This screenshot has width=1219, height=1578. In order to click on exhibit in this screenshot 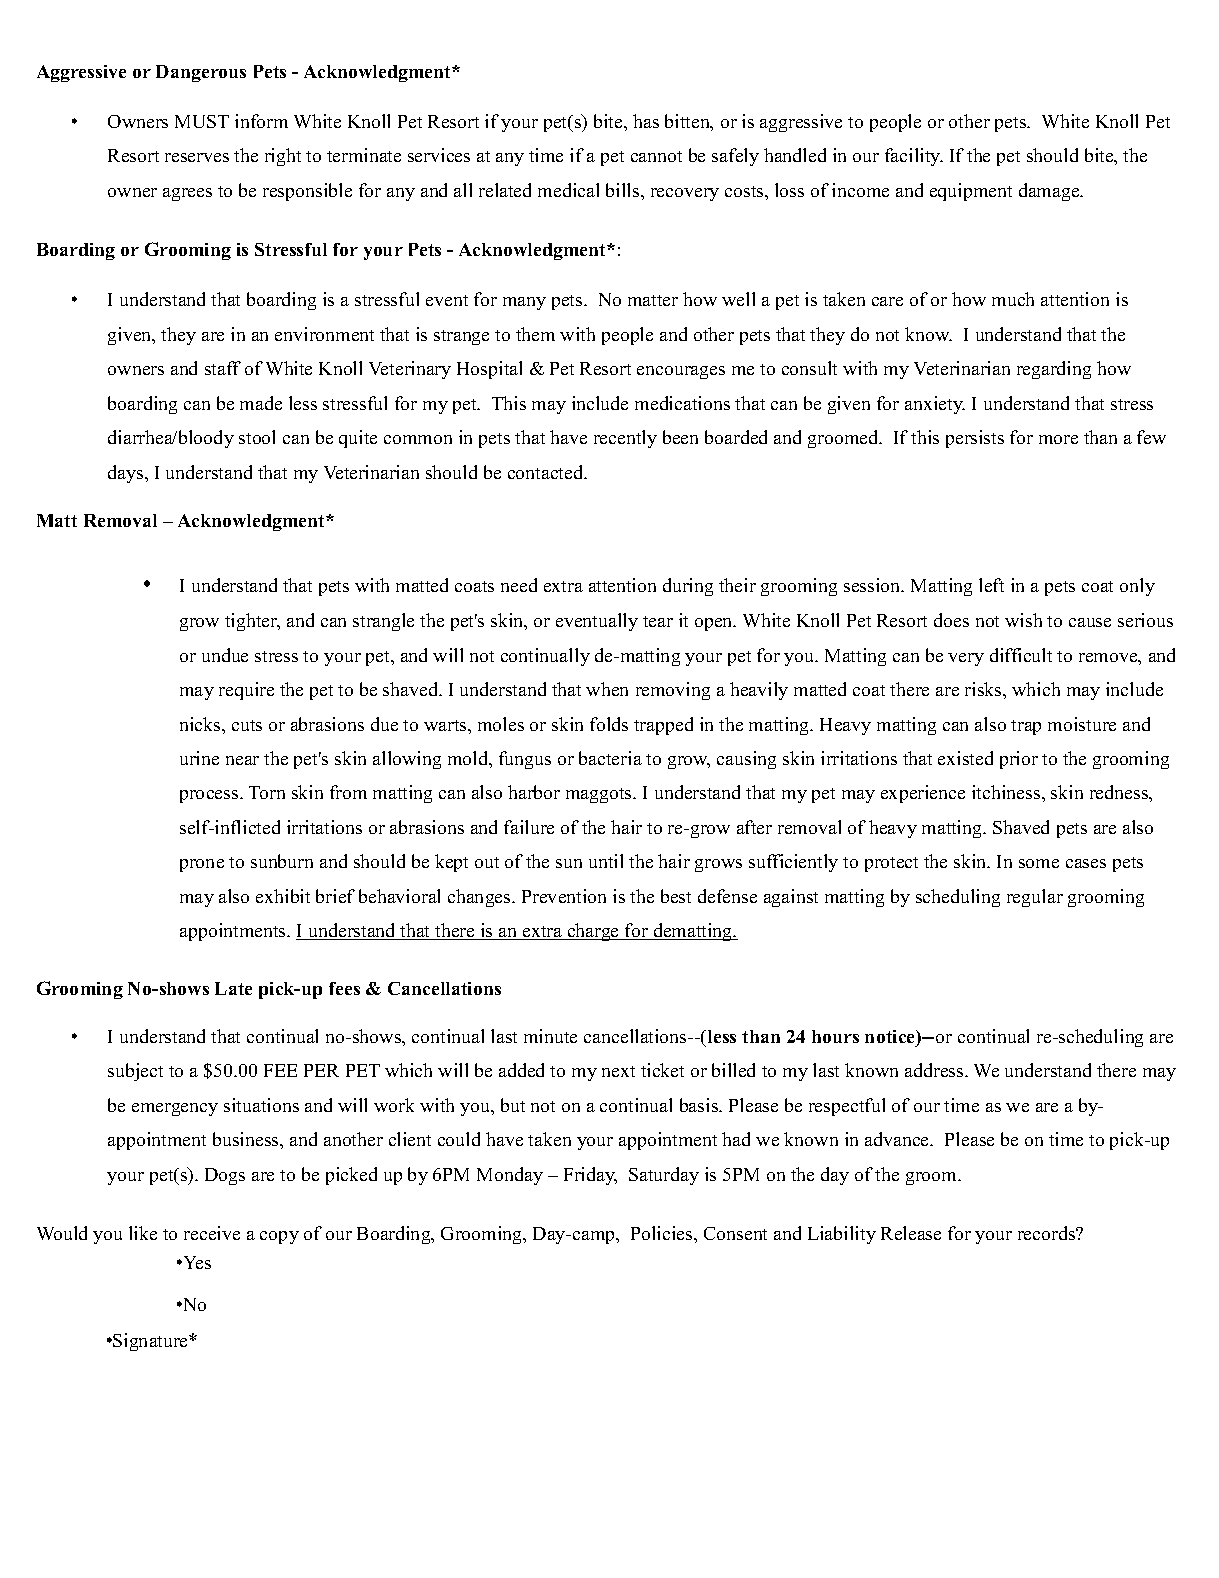, I will do `click(283, 896)`.
